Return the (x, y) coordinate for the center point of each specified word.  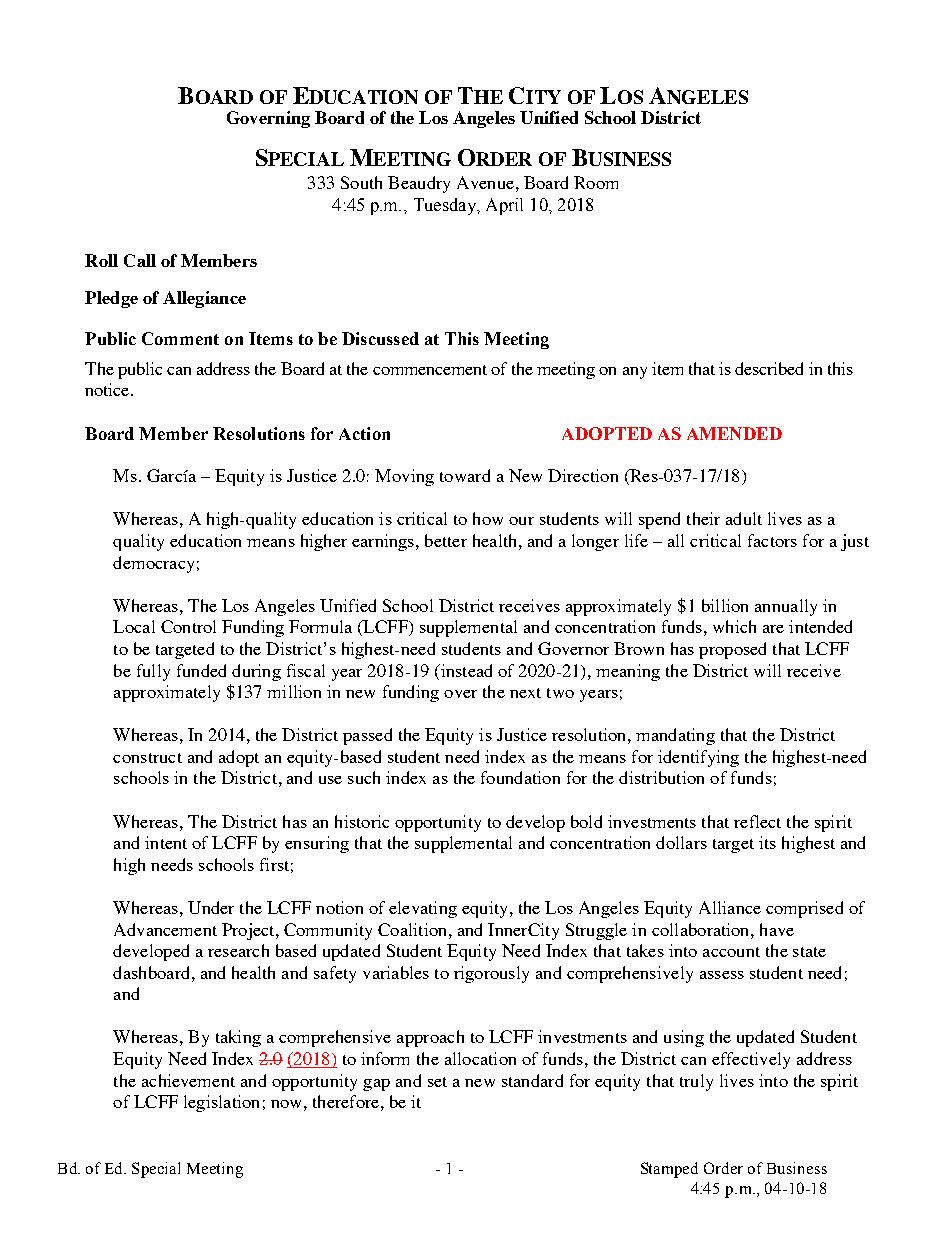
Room (596, 182)
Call (140, 260)
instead (465, 670)
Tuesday (446, 206)
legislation (221, 1103)
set (437, 1082)
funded (201, 670)
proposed (732, 650)
